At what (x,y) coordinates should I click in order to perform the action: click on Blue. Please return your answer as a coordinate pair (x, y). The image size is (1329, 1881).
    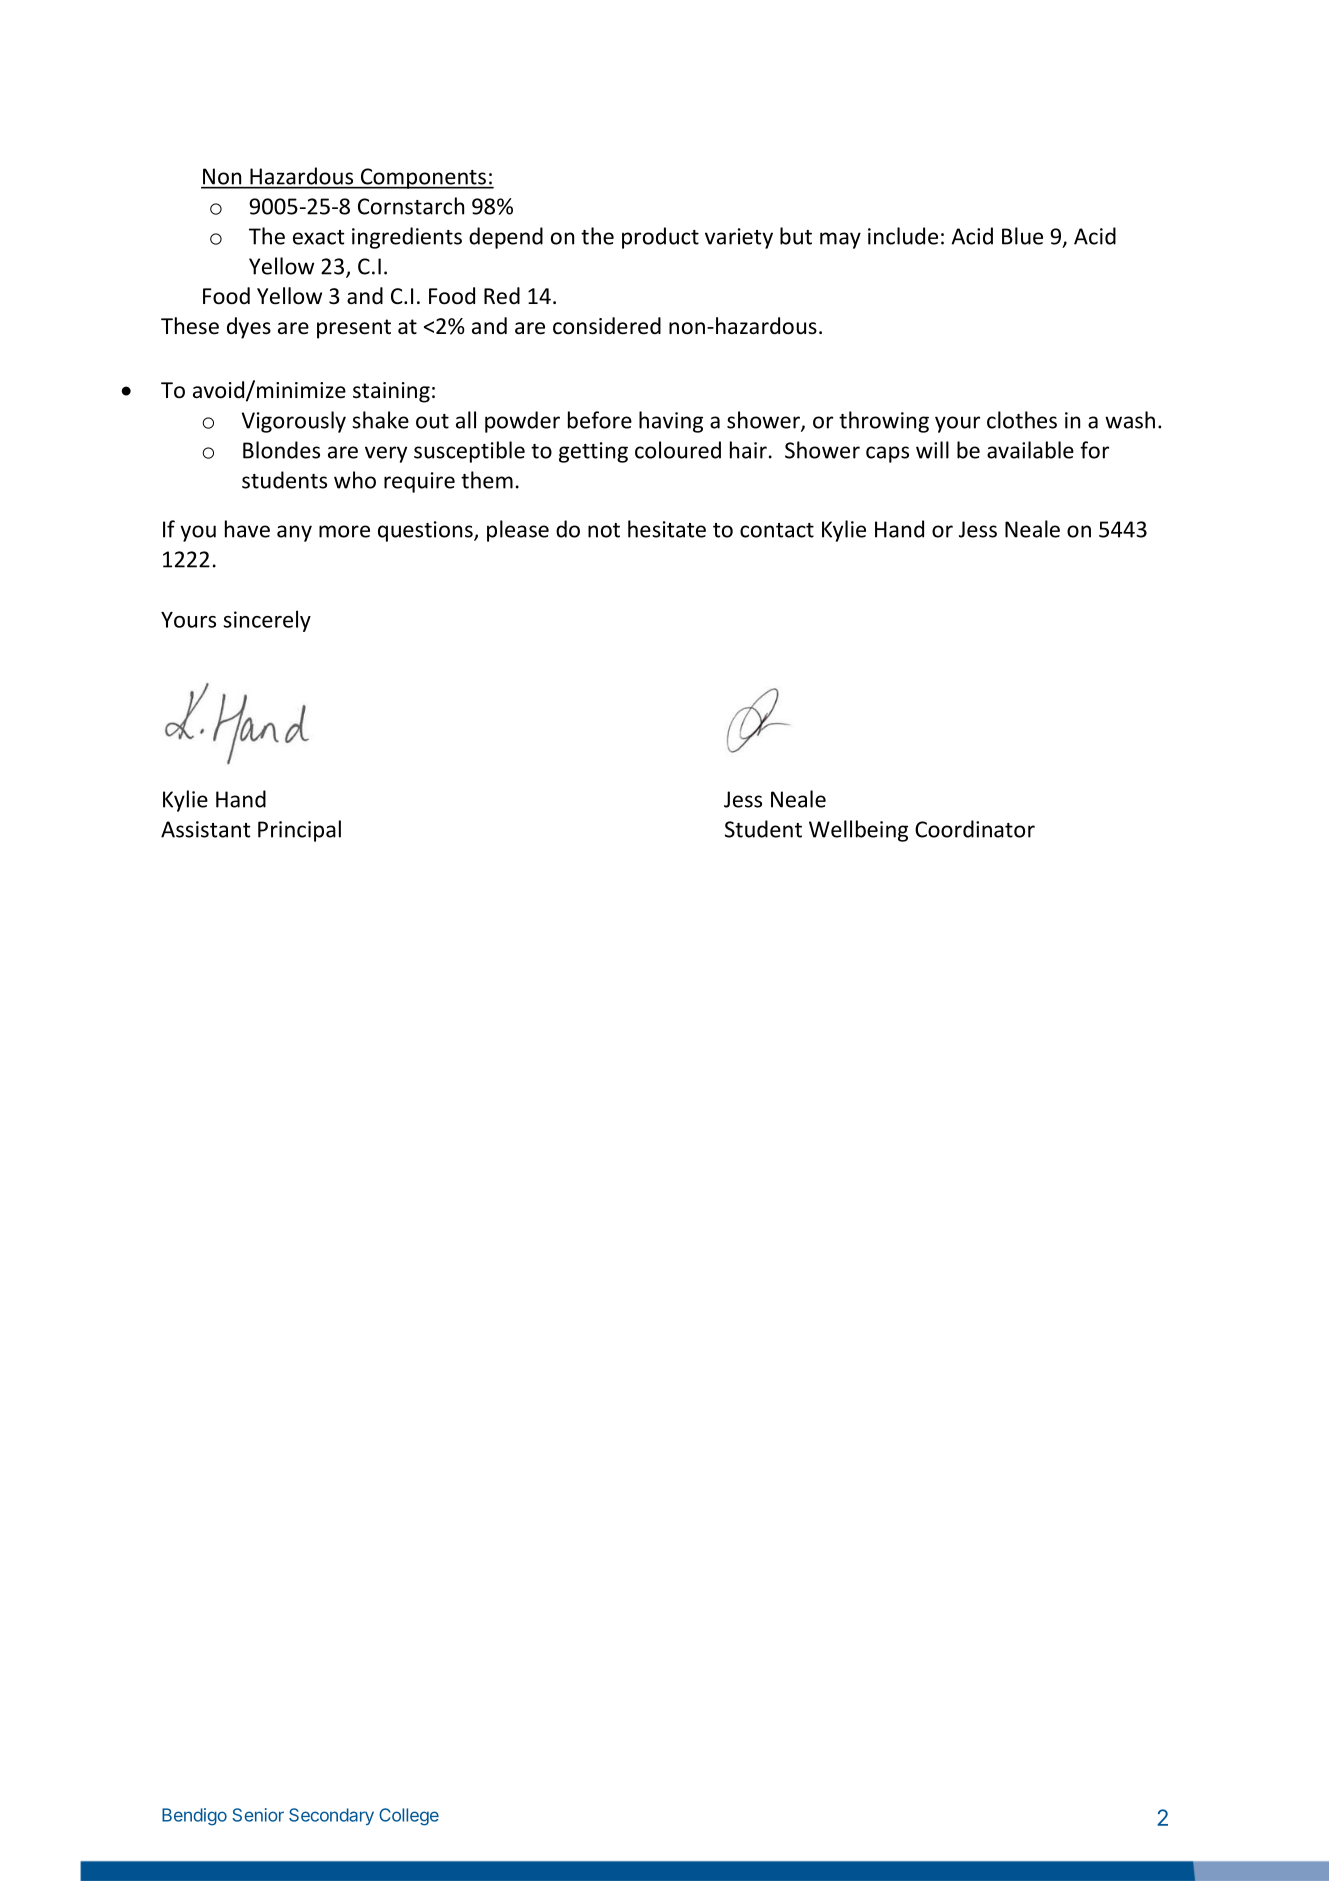
    Looking at the image, I should click on (1022, 236).
